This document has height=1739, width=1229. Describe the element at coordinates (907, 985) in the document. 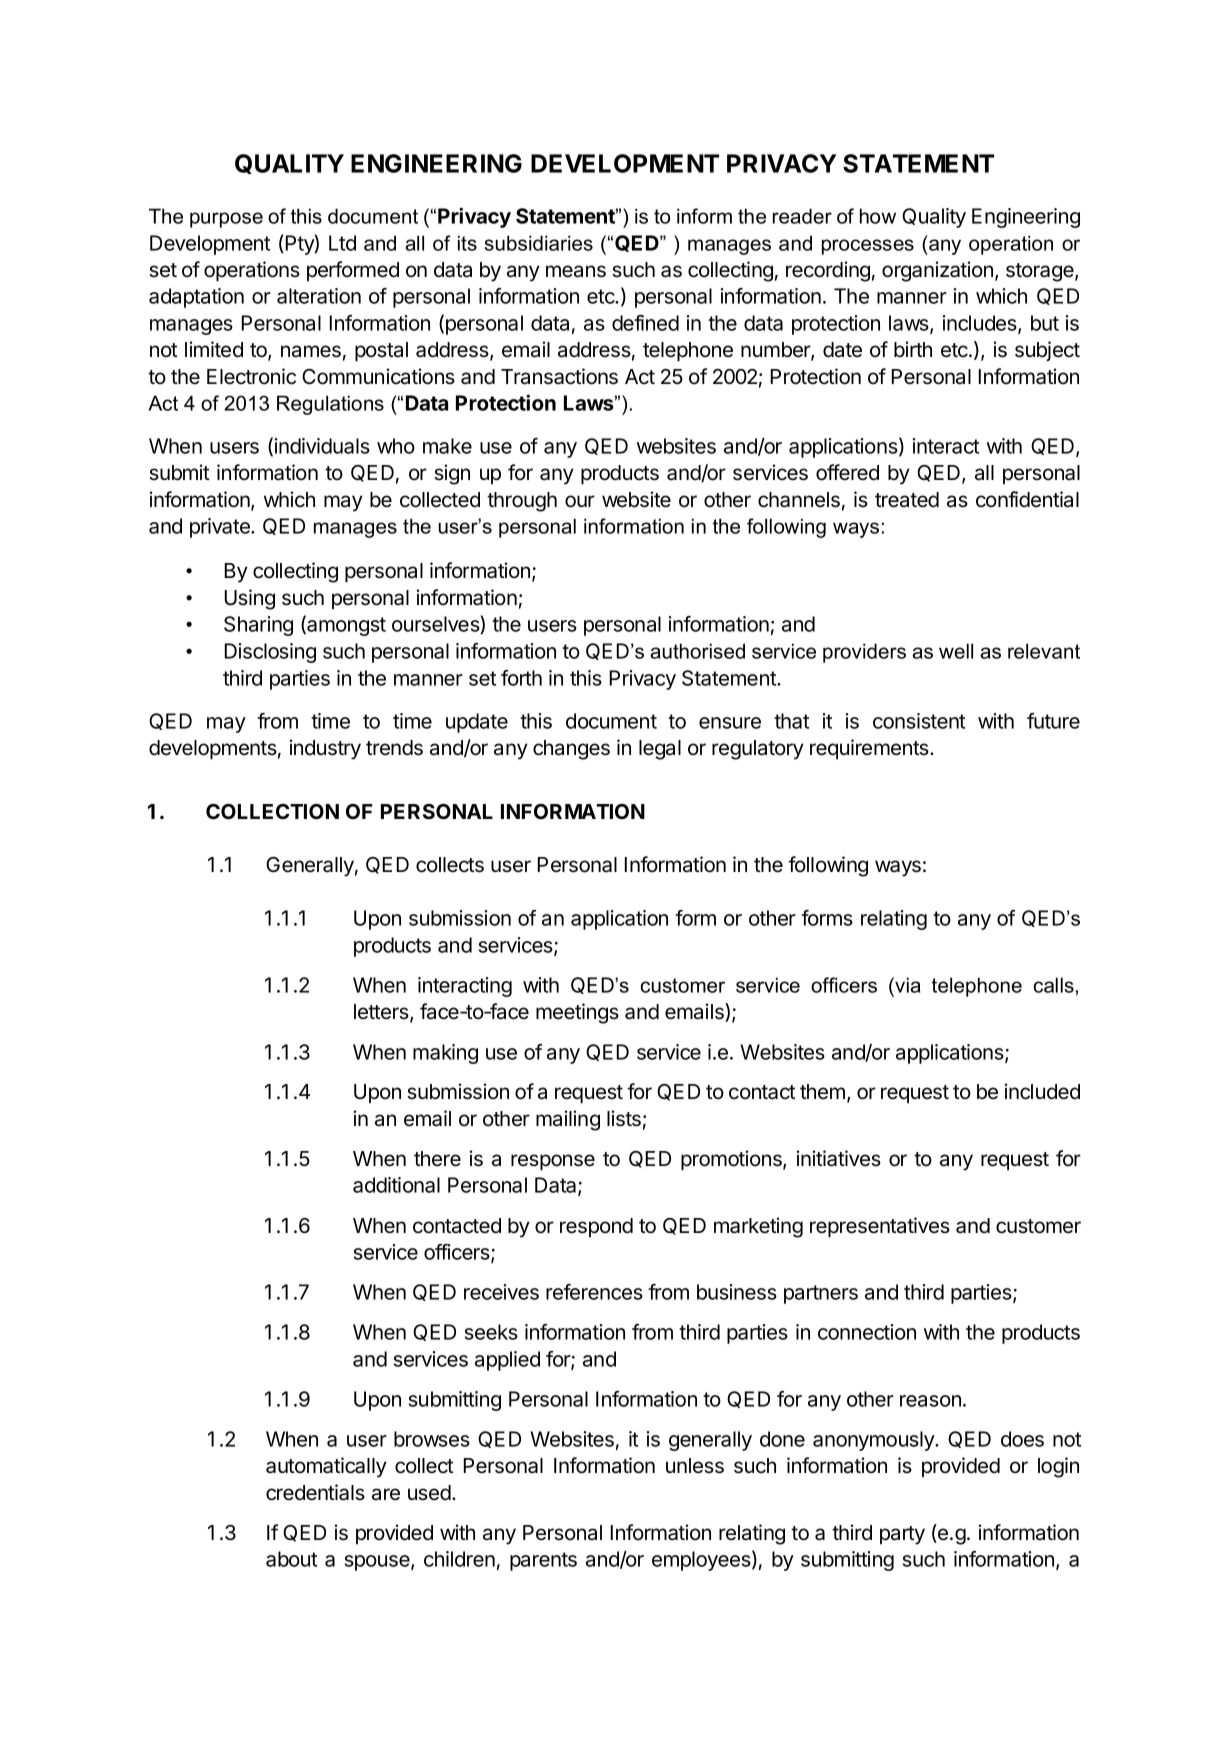

I see `via` at that location.
